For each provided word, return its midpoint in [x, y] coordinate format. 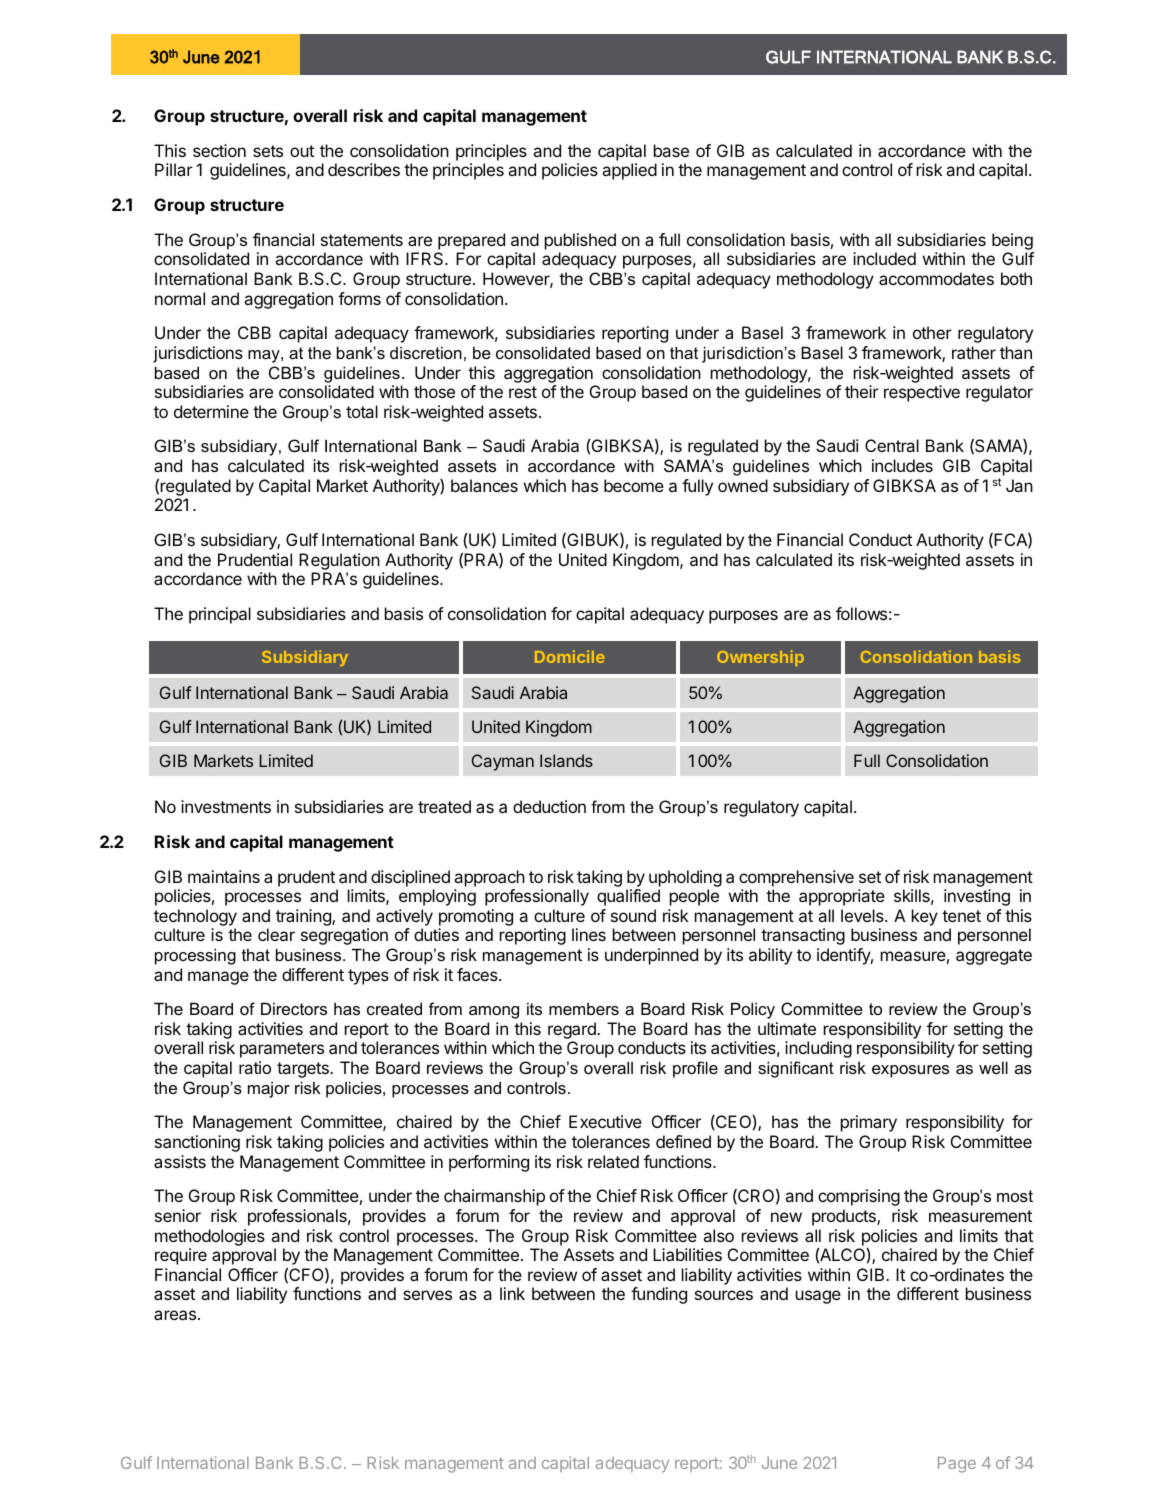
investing [977, 897]
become [634, 485]
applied [629, 171]
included [884, 258]
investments [226, 806]
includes [902, 465]
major [269, 1090]
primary [869, 1123]
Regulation [339, 561]
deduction [549, 806]
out [302, 151]
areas [176, 1315]
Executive [605, 1121]
